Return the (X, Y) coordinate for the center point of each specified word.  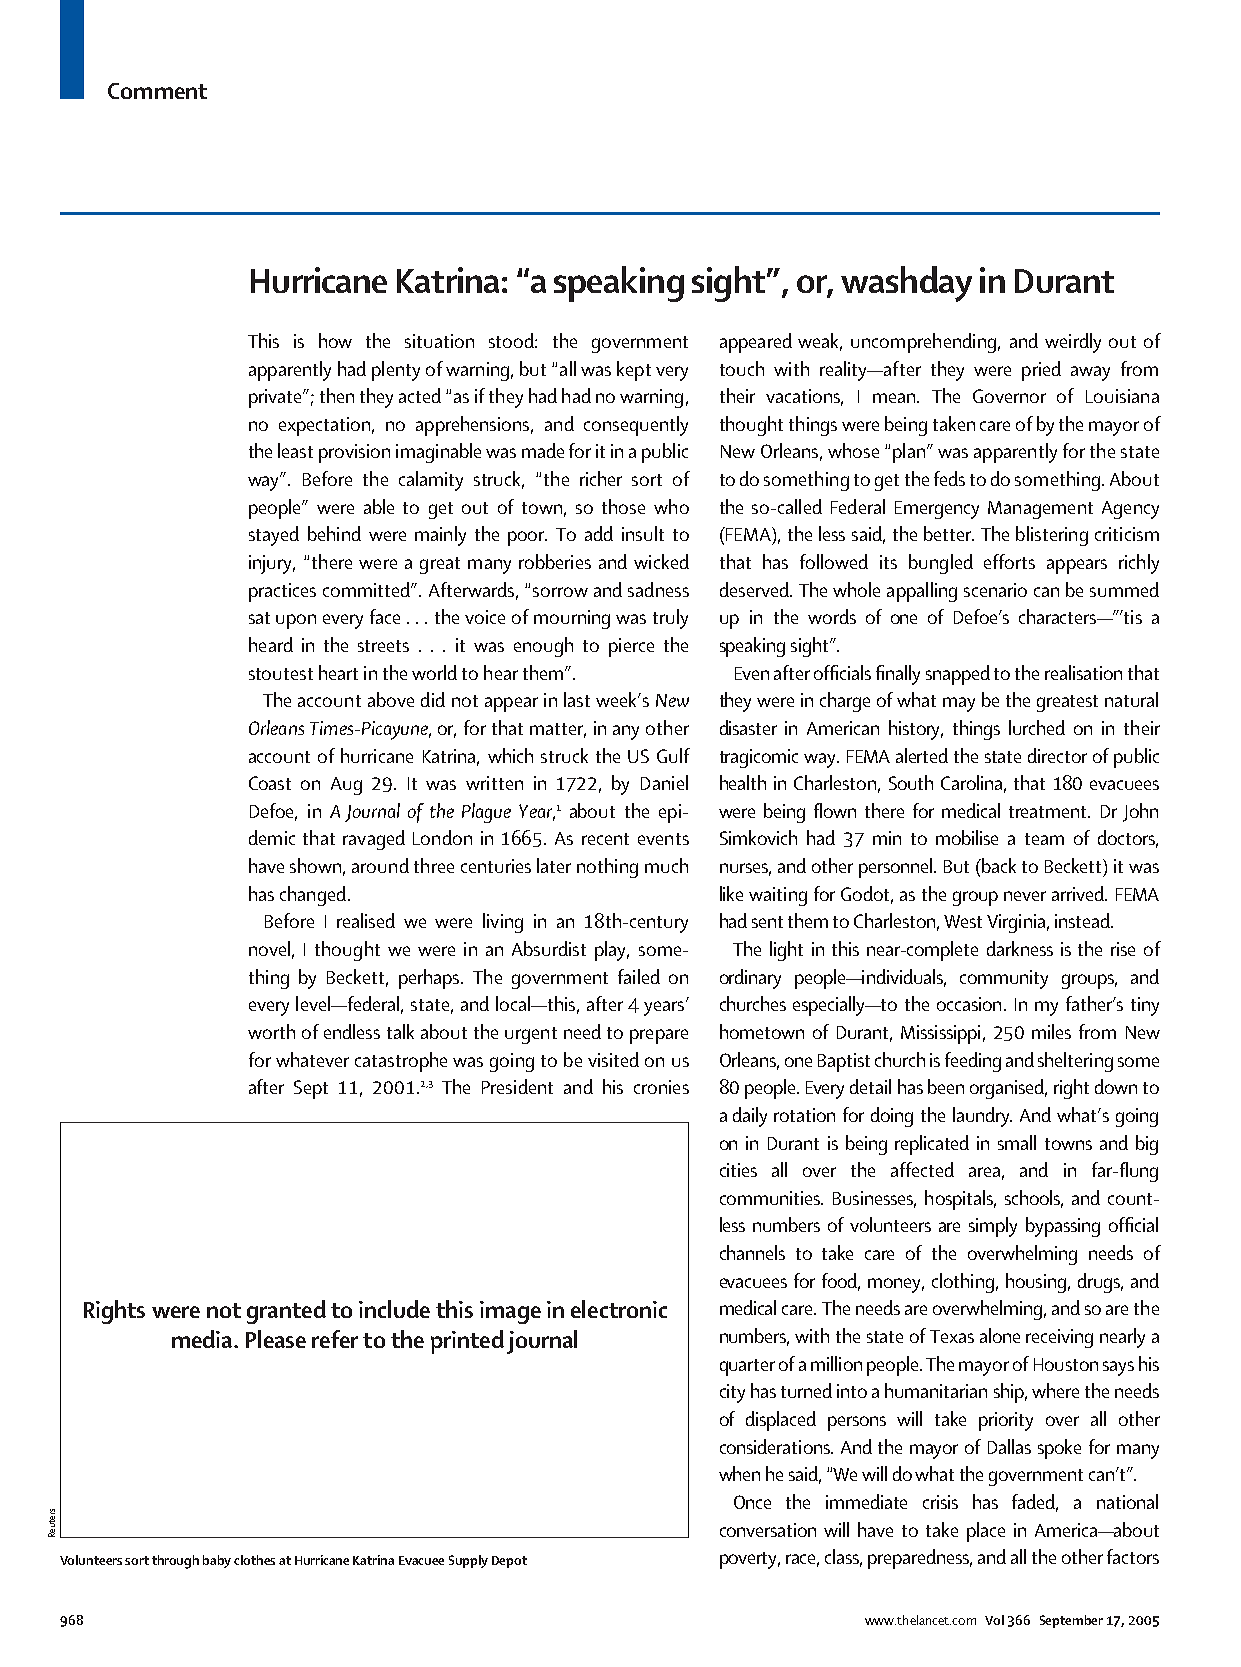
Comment (157, 91)
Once (752, 1502)
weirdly (1073, 343)
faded (1035, 1503)
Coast (270, 783)
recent (605, 839)
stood (512, 340)
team (1044, 839)
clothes (254, 1560)
